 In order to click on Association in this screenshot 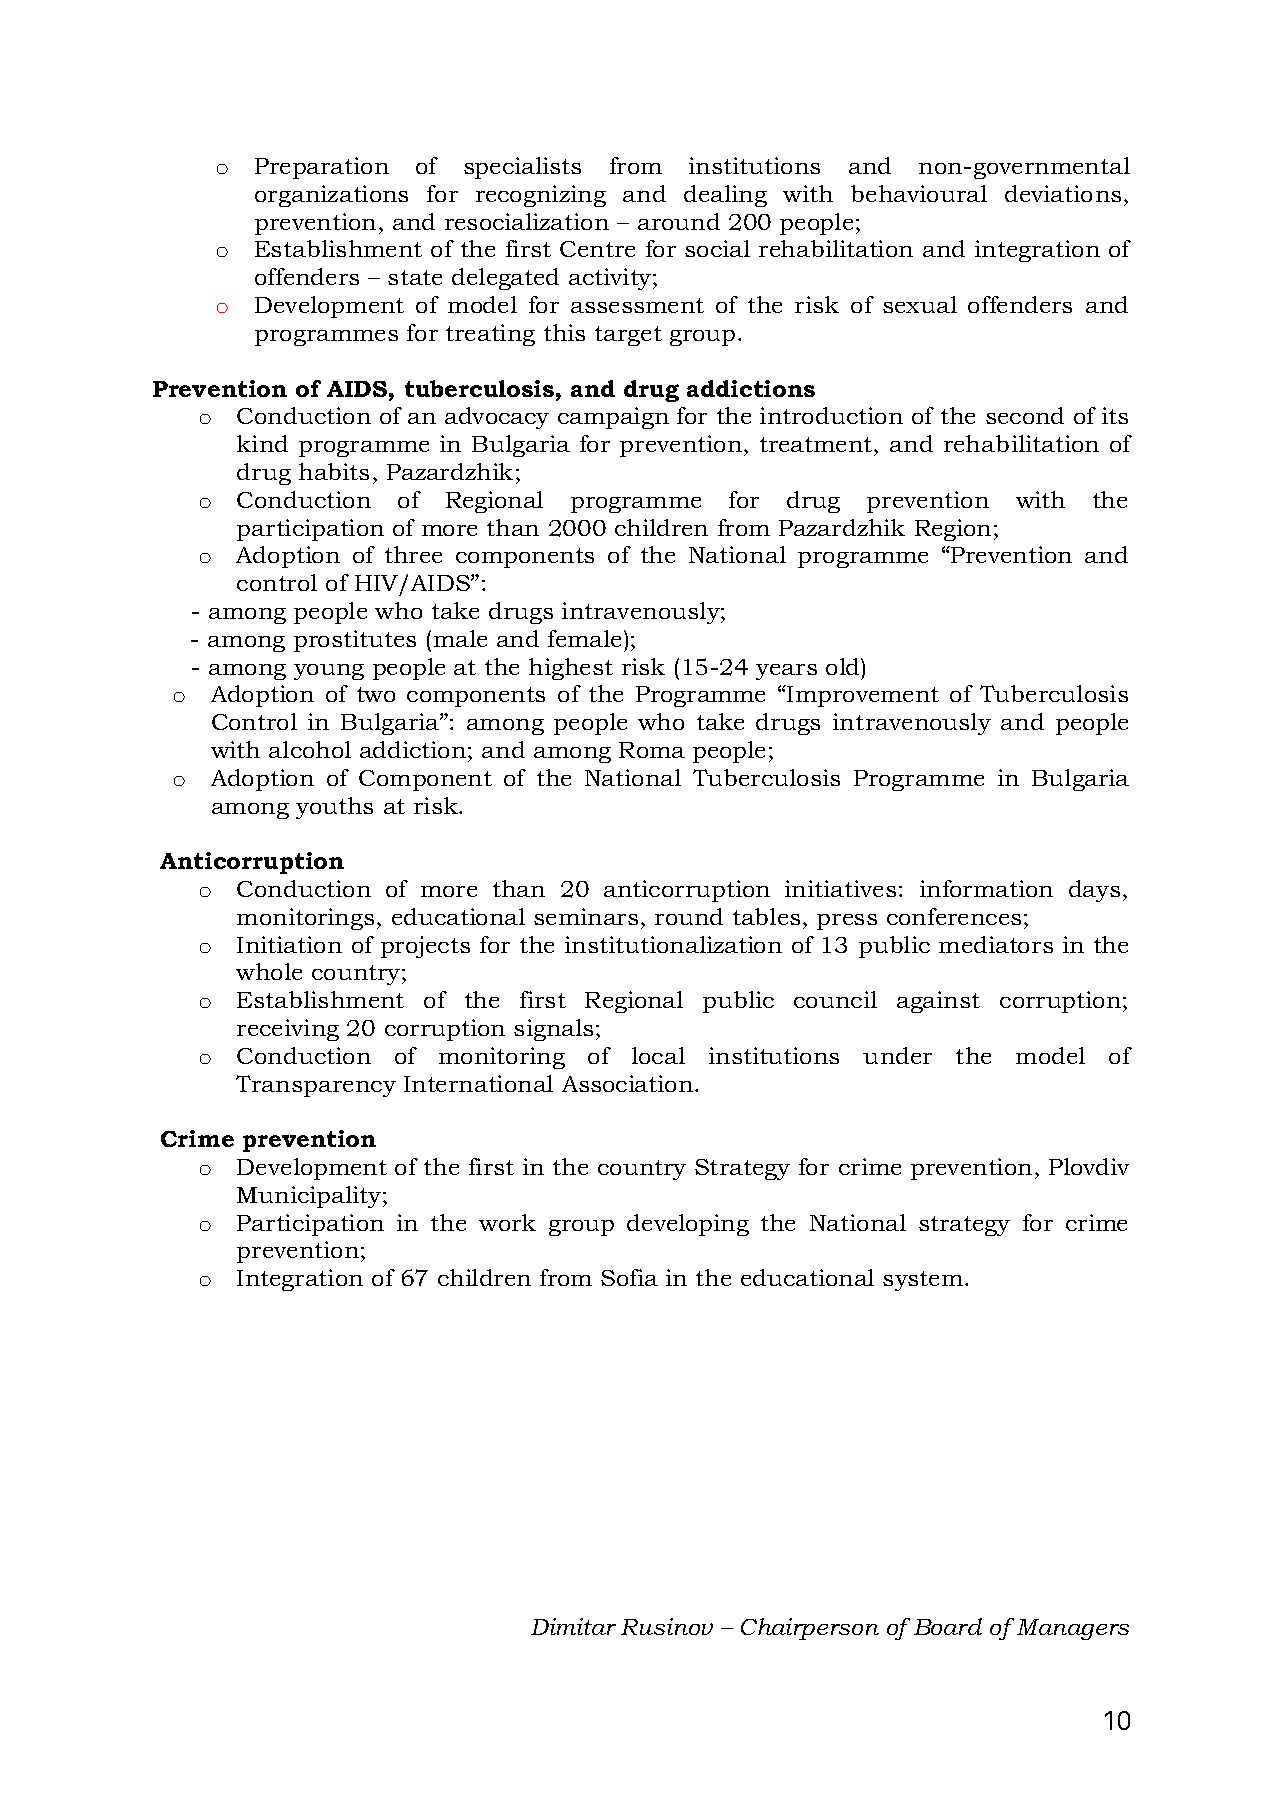, I will do `click(629, 1083)`.
